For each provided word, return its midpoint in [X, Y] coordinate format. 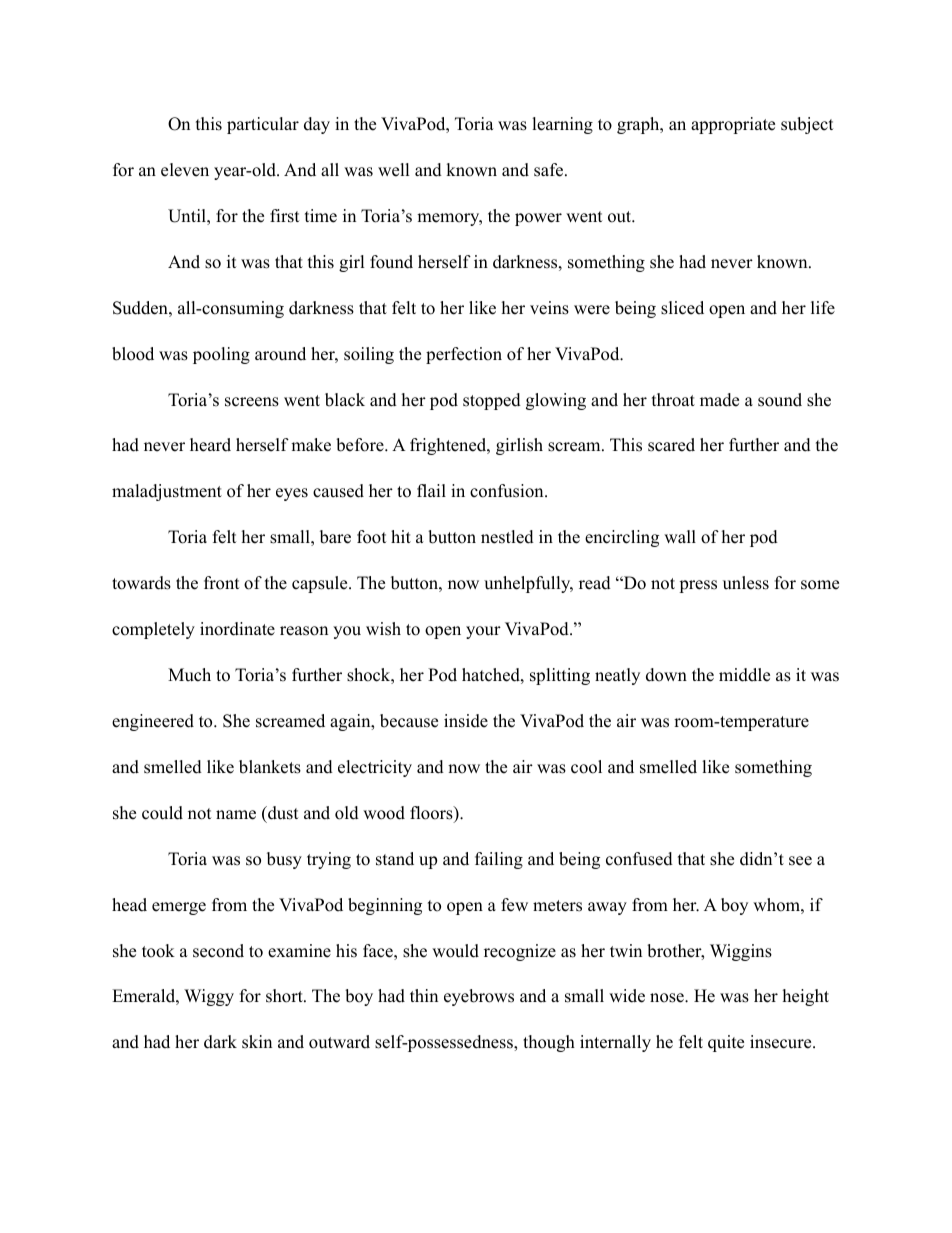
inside [466, 721]
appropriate [733, 125]
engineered [153, 722]
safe [550, 170]
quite [726, 1043]
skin [257, 1042]
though [549, 1043]
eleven [185, 170]
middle [744, 675]
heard [210, 445]
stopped [492, 401]
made [719, 400]
